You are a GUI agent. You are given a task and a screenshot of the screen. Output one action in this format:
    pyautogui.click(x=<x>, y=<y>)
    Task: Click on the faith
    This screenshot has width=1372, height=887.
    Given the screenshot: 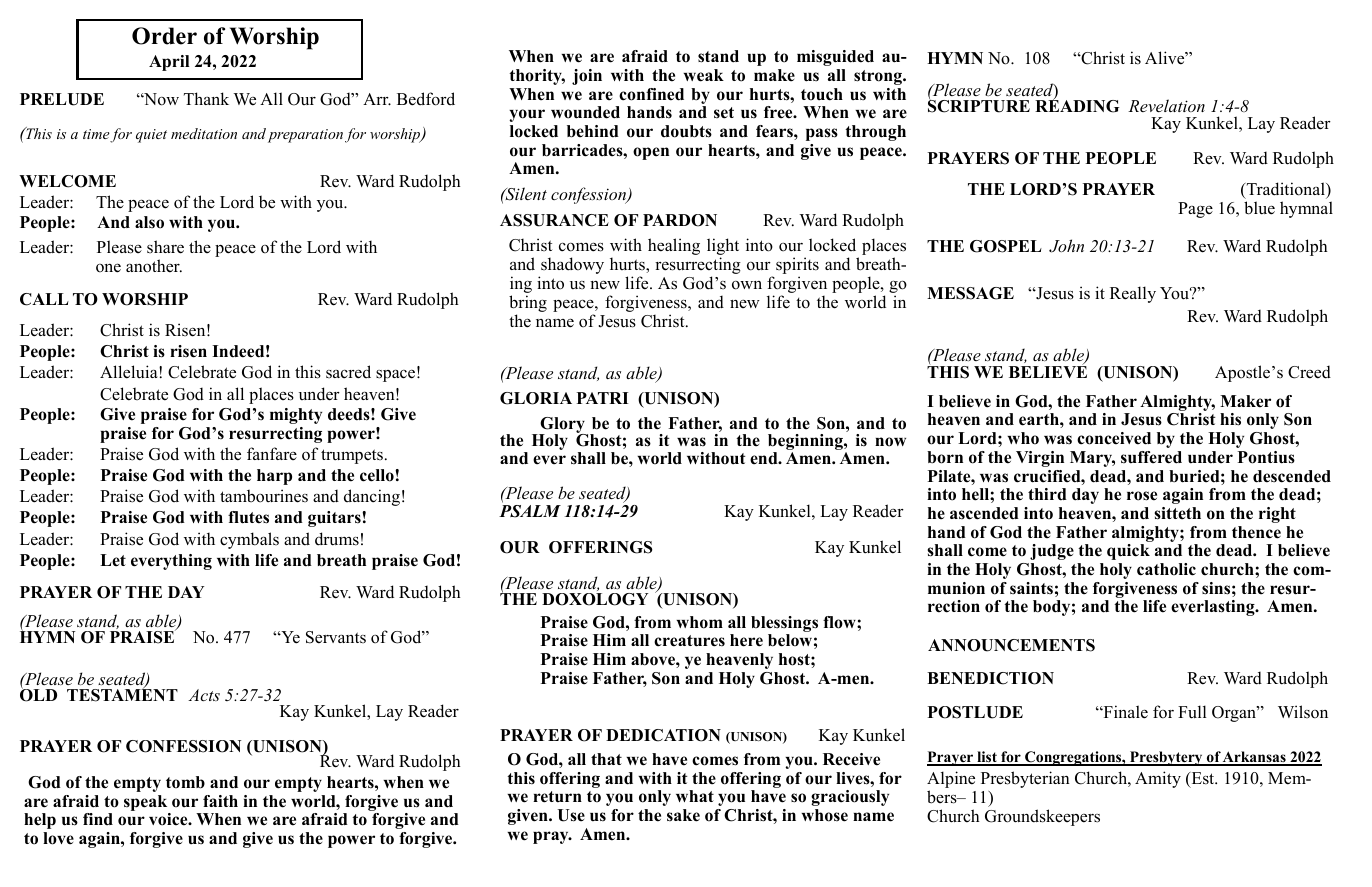 What is the action you would take?
    pyautogui.click(x=220, y=801)
